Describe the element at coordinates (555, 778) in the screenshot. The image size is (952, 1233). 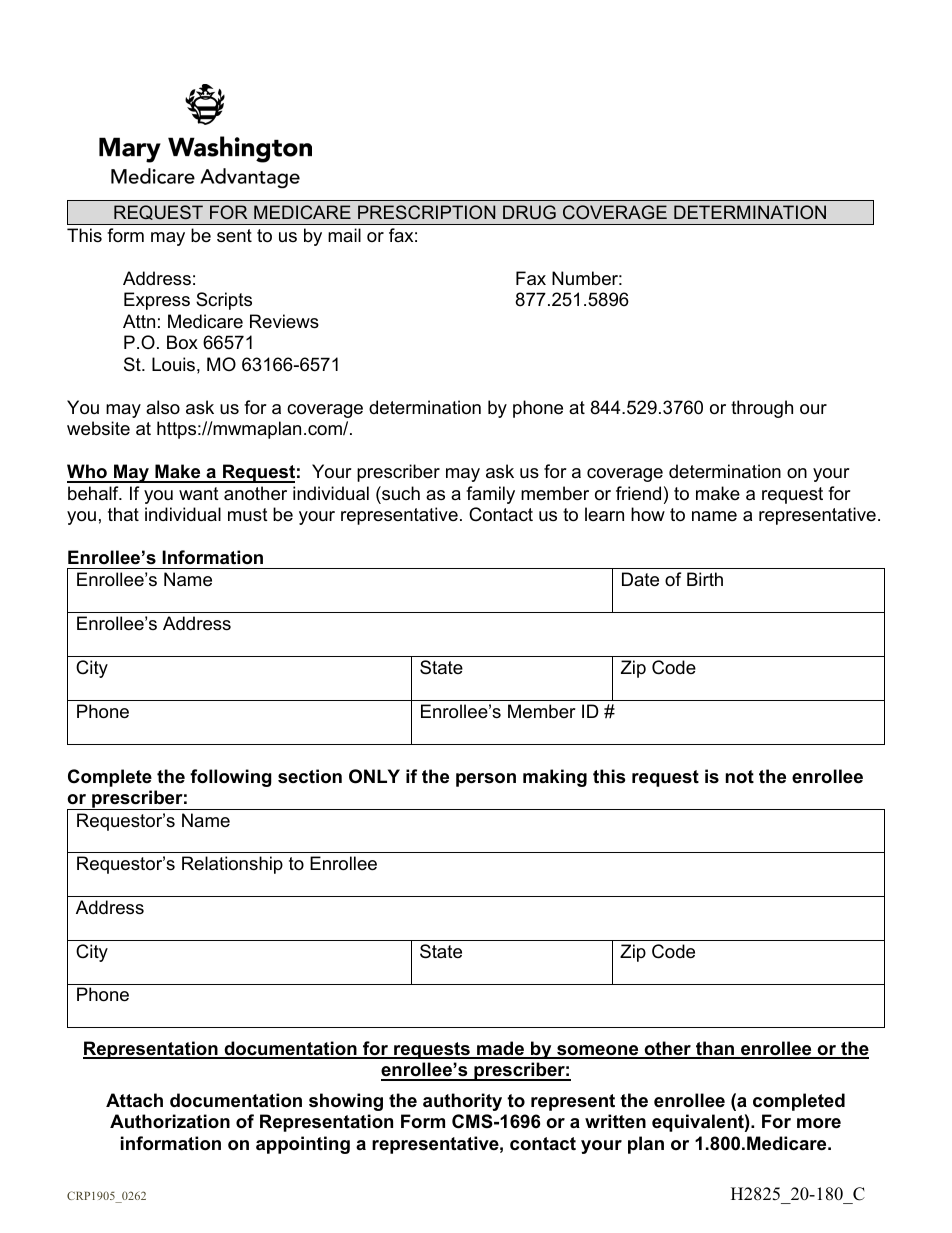
I see `making` at that location.
